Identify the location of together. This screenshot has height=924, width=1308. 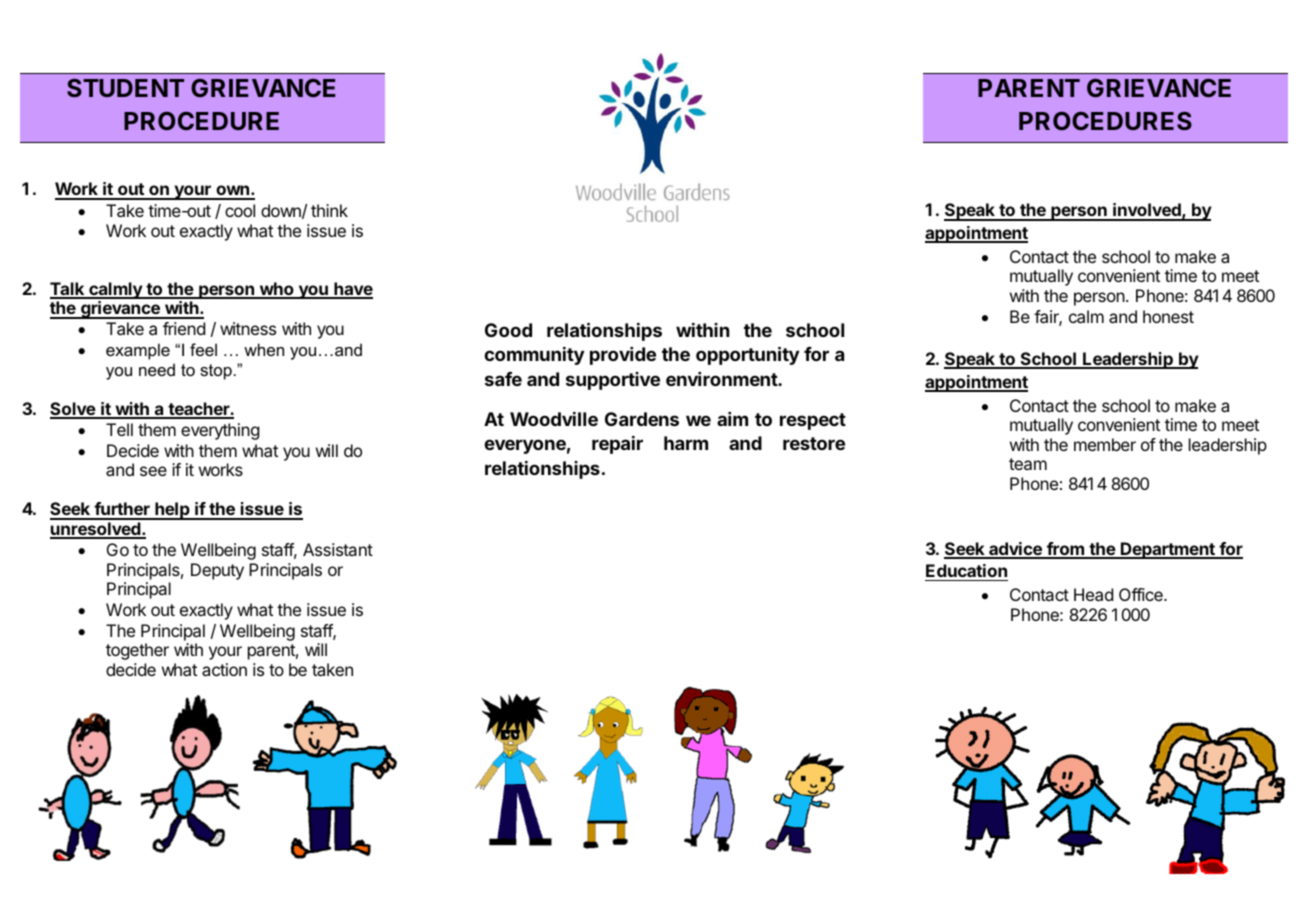
(137, 651).
